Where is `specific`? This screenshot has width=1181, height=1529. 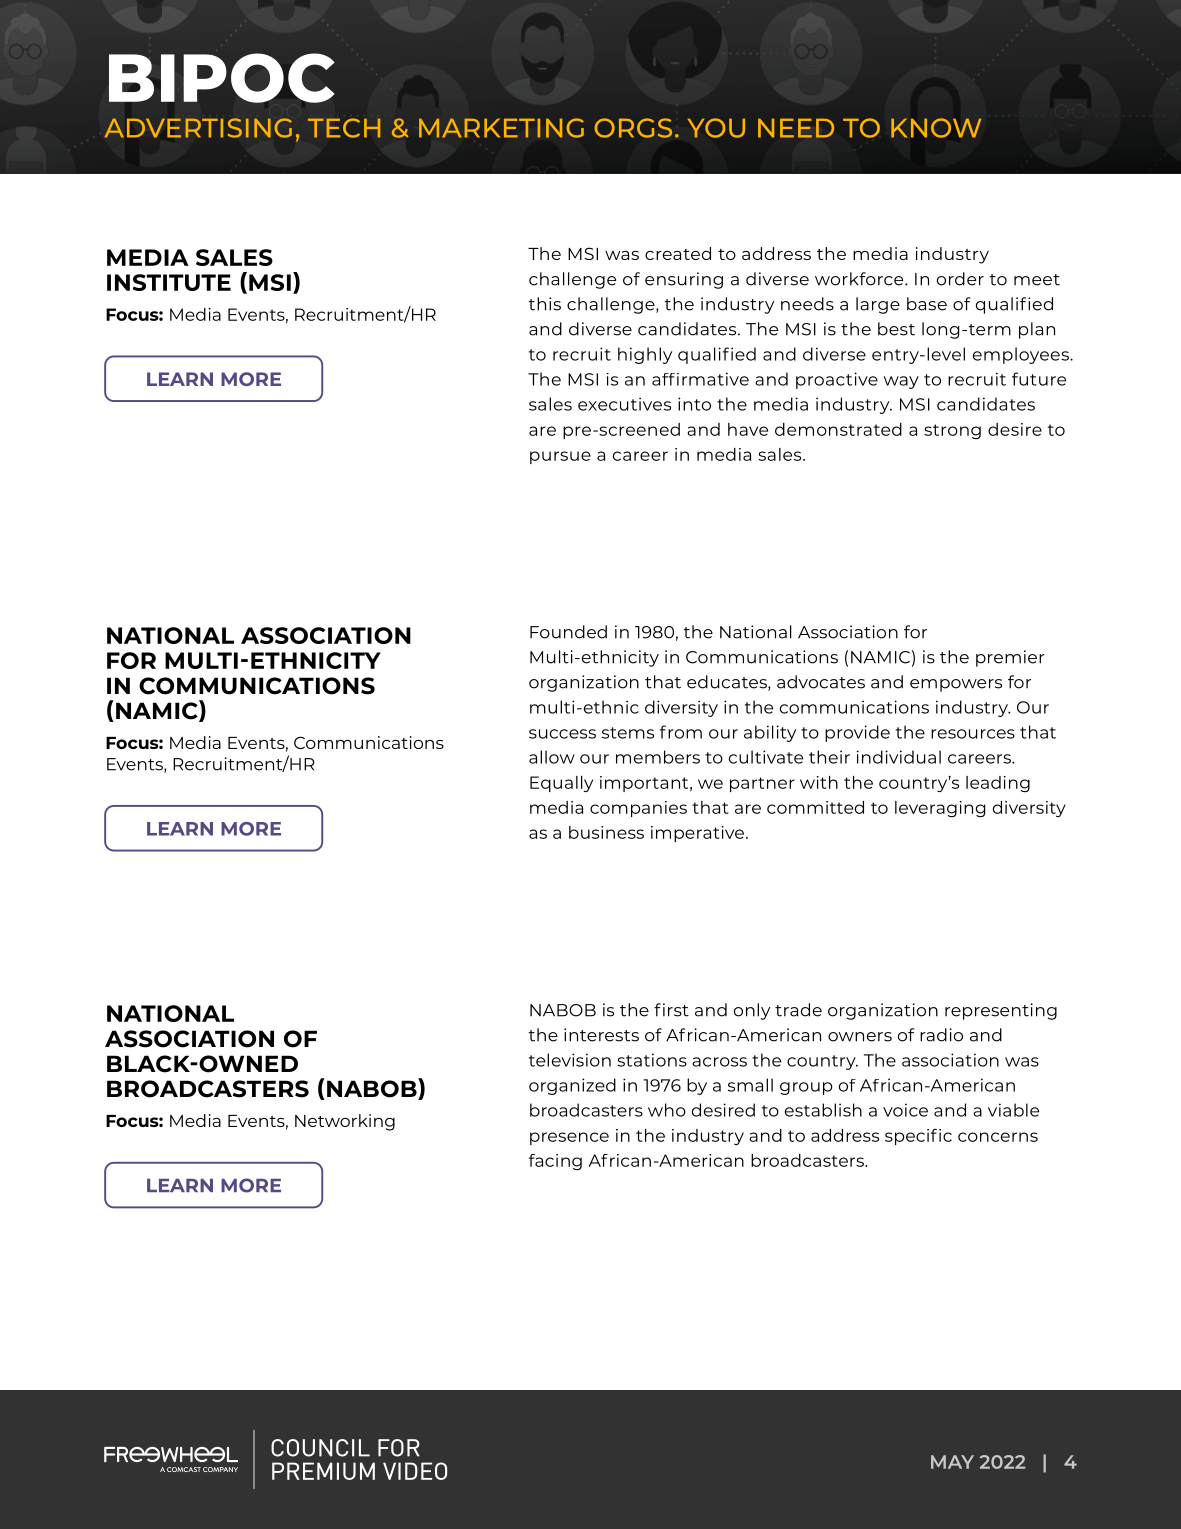 specific is located at coordinates (918, 1137).
